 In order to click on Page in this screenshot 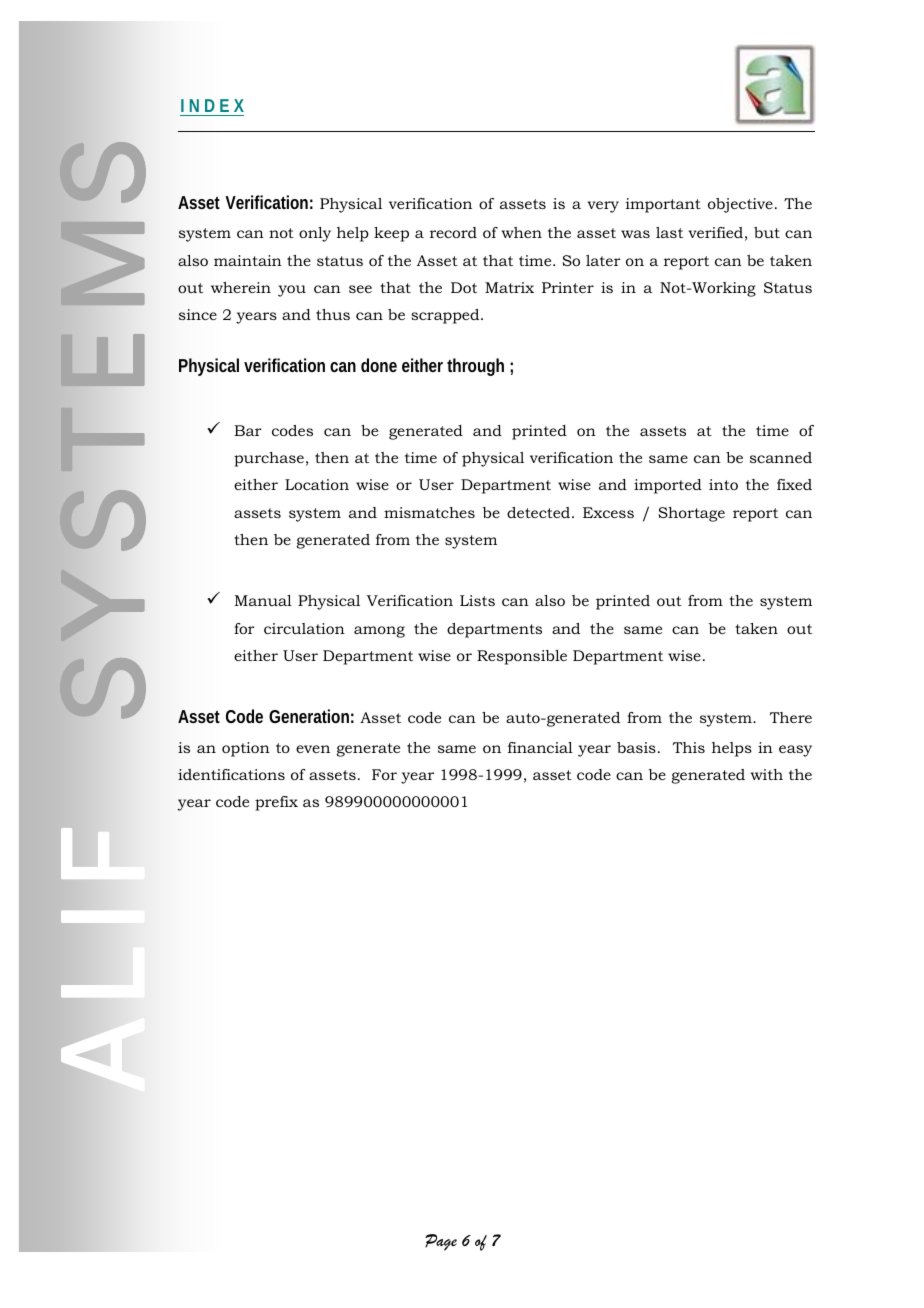, I will do `click(441, 1242)`.
